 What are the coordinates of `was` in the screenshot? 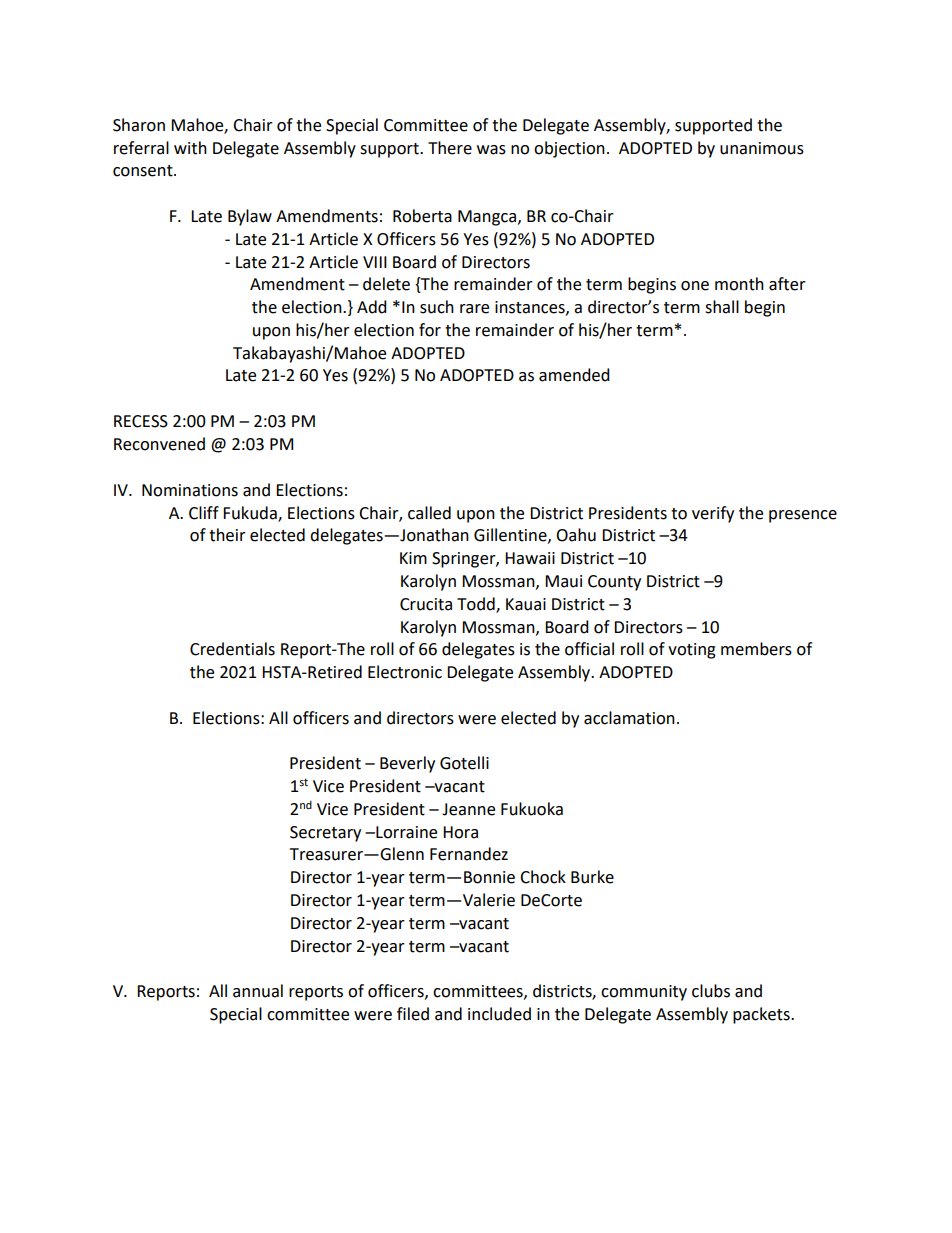 It's located at (491, 150).
